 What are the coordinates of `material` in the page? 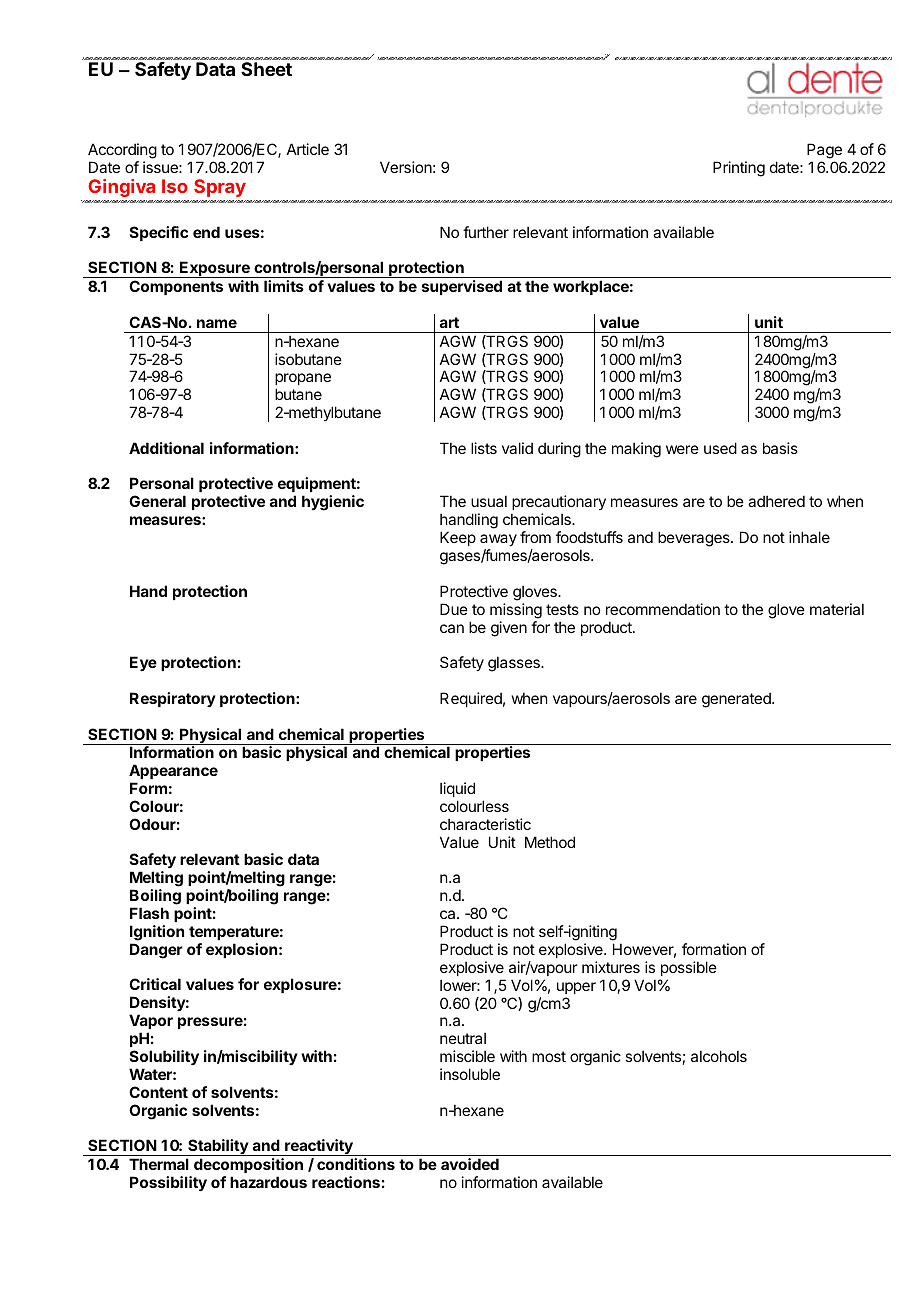 It's located at (837, 609).
